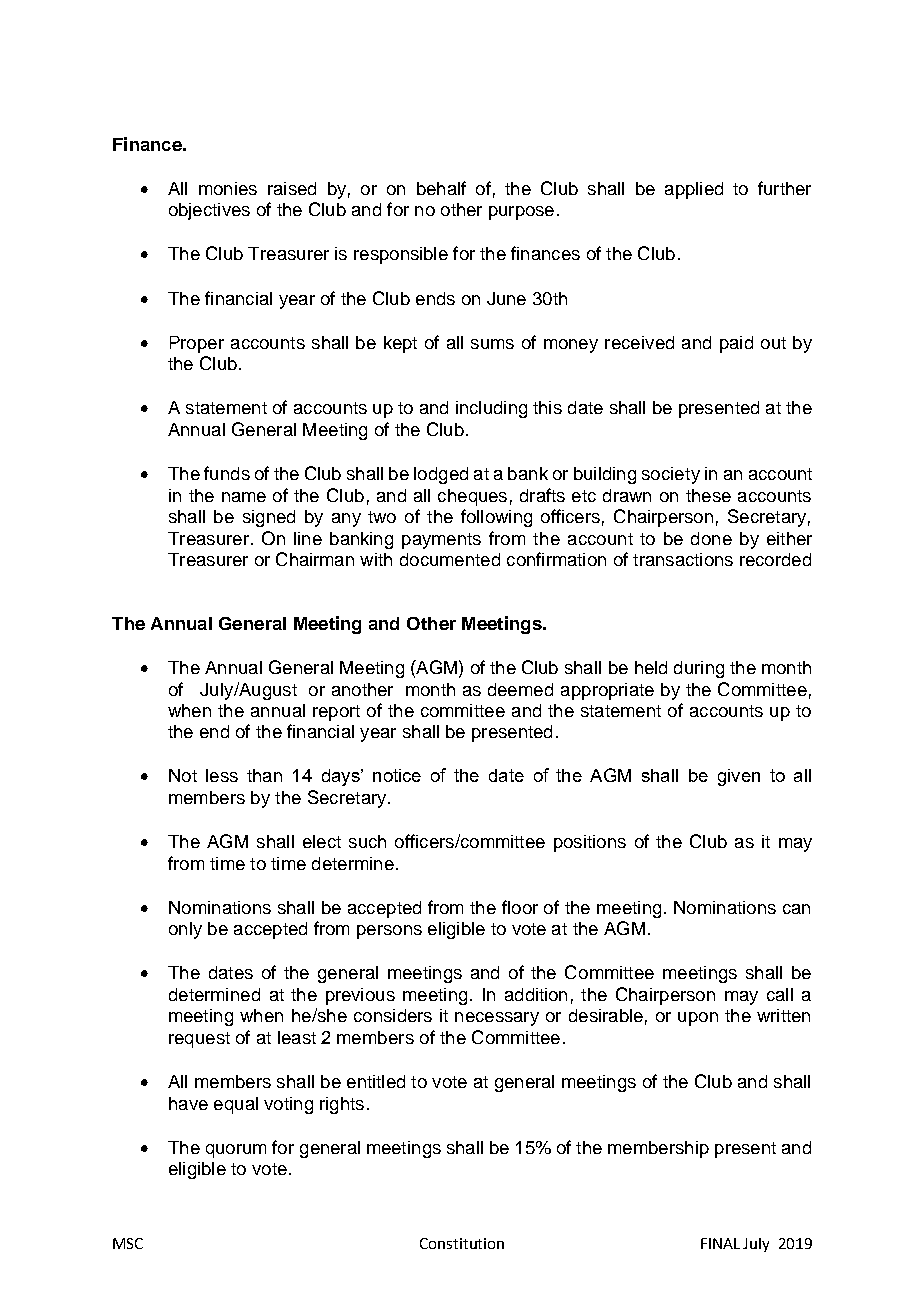 The height and width of the screenshot is (1308, 924). Describe the element at coordinates (236, 1151) in the screenshot. I see `quorum` at that location.
